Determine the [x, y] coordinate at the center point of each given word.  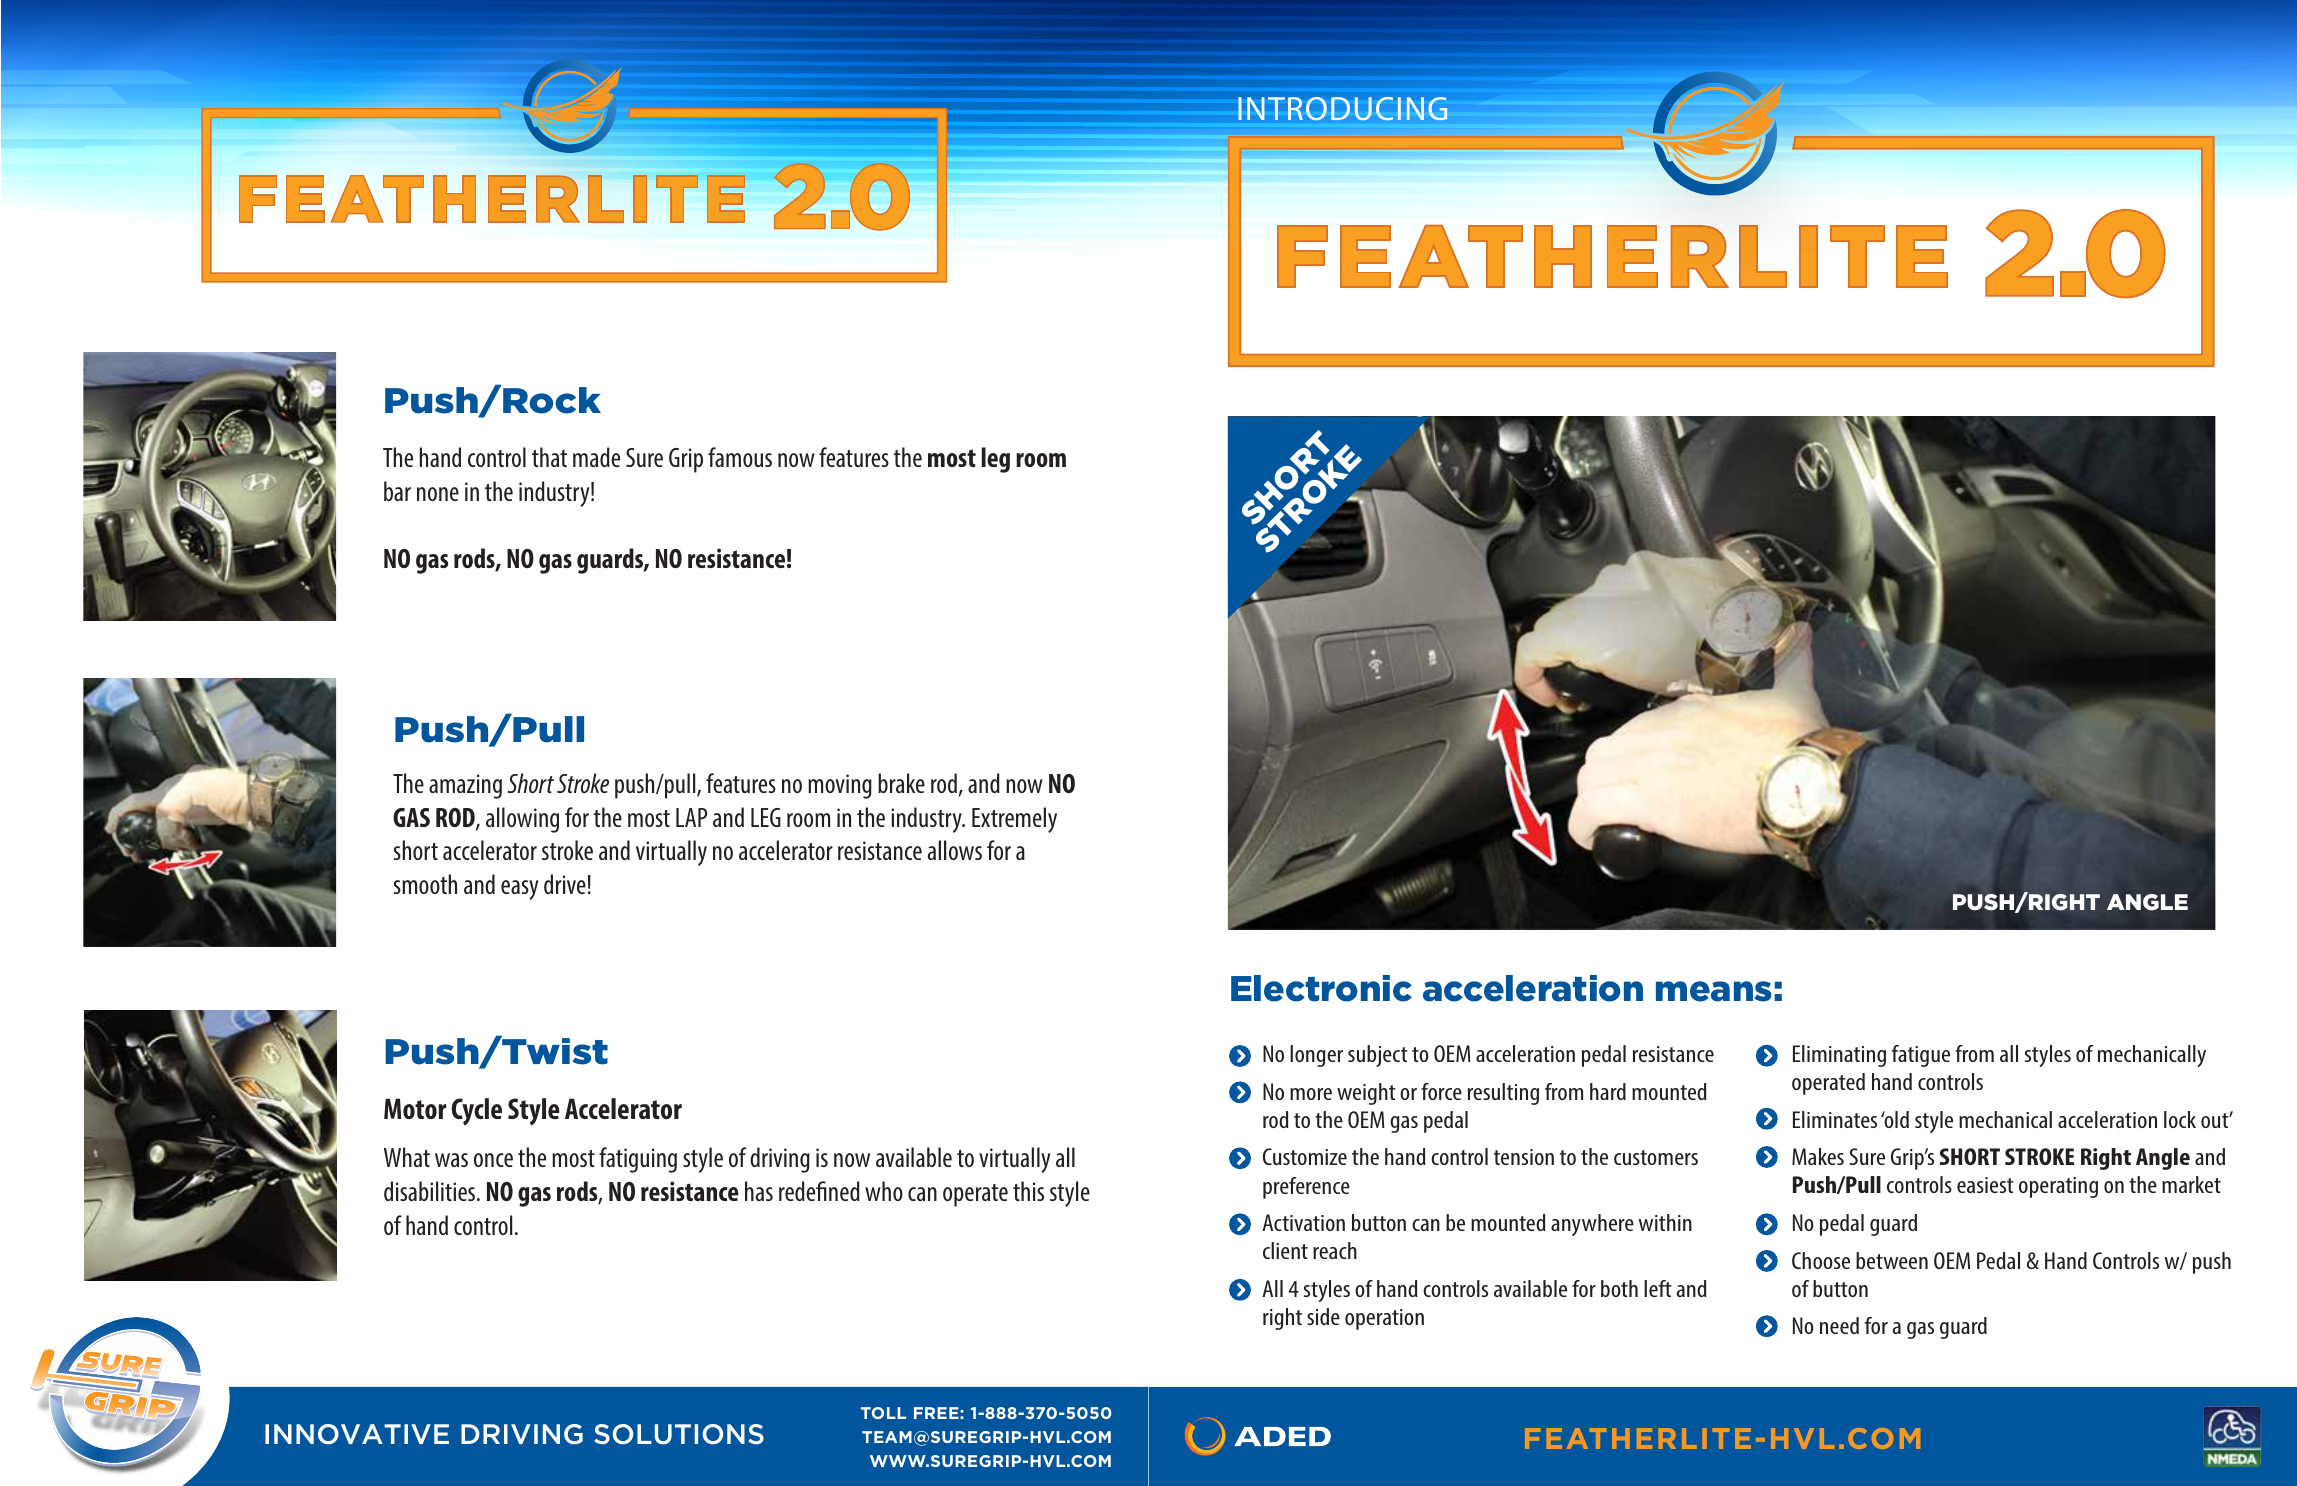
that [549, 457]
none [438, 494]
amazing [465, 786]
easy [519, 890]
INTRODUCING [1342, 108]
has [759, 1191]
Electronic [1321, 988]
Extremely [1014, 820]
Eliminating [1839, 1056]
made [596, 457]
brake [901, 783]
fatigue [1921, 1056]
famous [740, 457]
